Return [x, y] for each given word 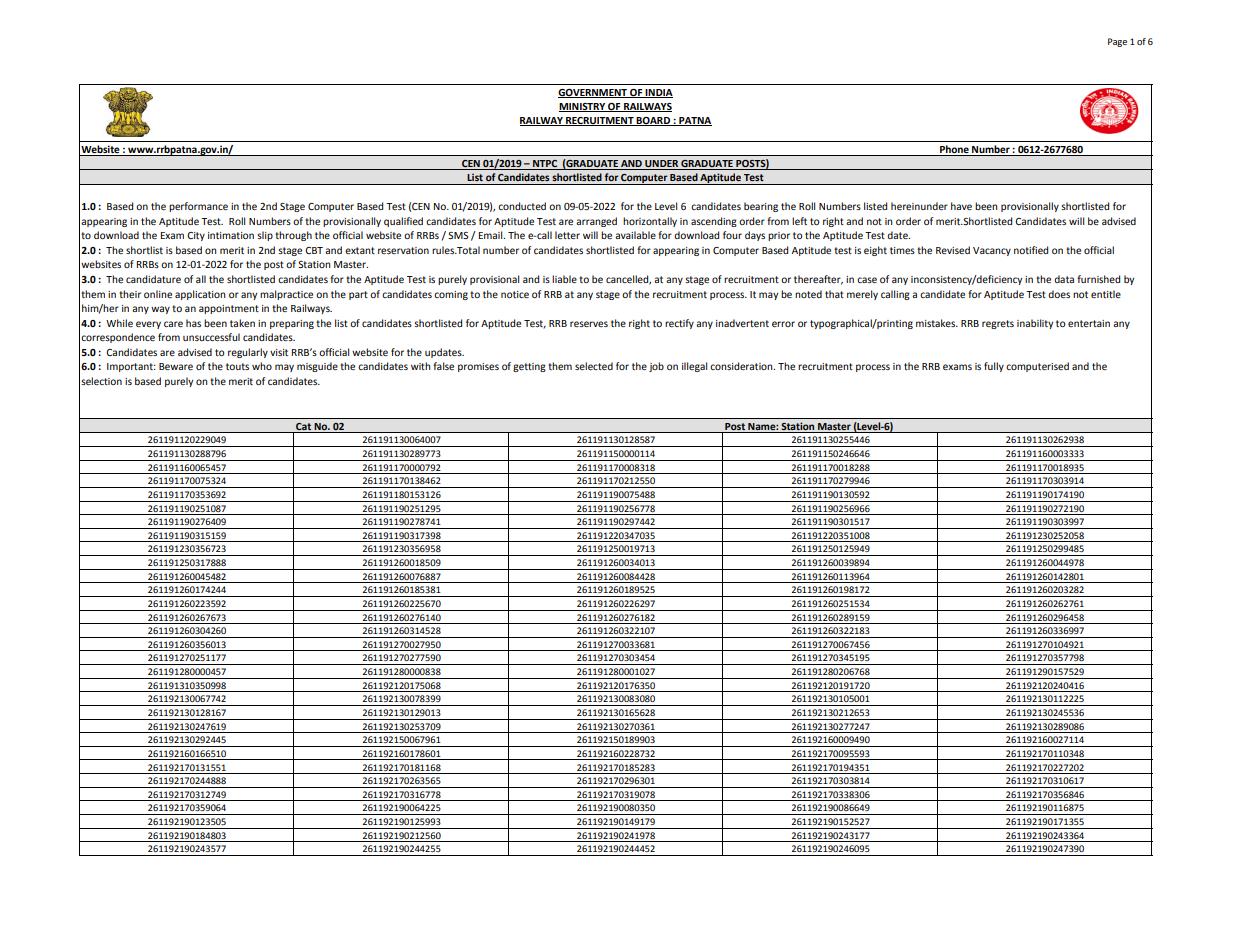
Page [1117, 42]
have [961, 206]
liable [564, 279]
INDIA [658, 93]
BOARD [653, 121]
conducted [522, 206]
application [200, 295]
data [1064, 279]
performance [198, 207]
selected [594, 366]
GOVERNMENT [593, 93]
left [799, 221]
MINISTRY [583, 107]
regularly [248, 353]
